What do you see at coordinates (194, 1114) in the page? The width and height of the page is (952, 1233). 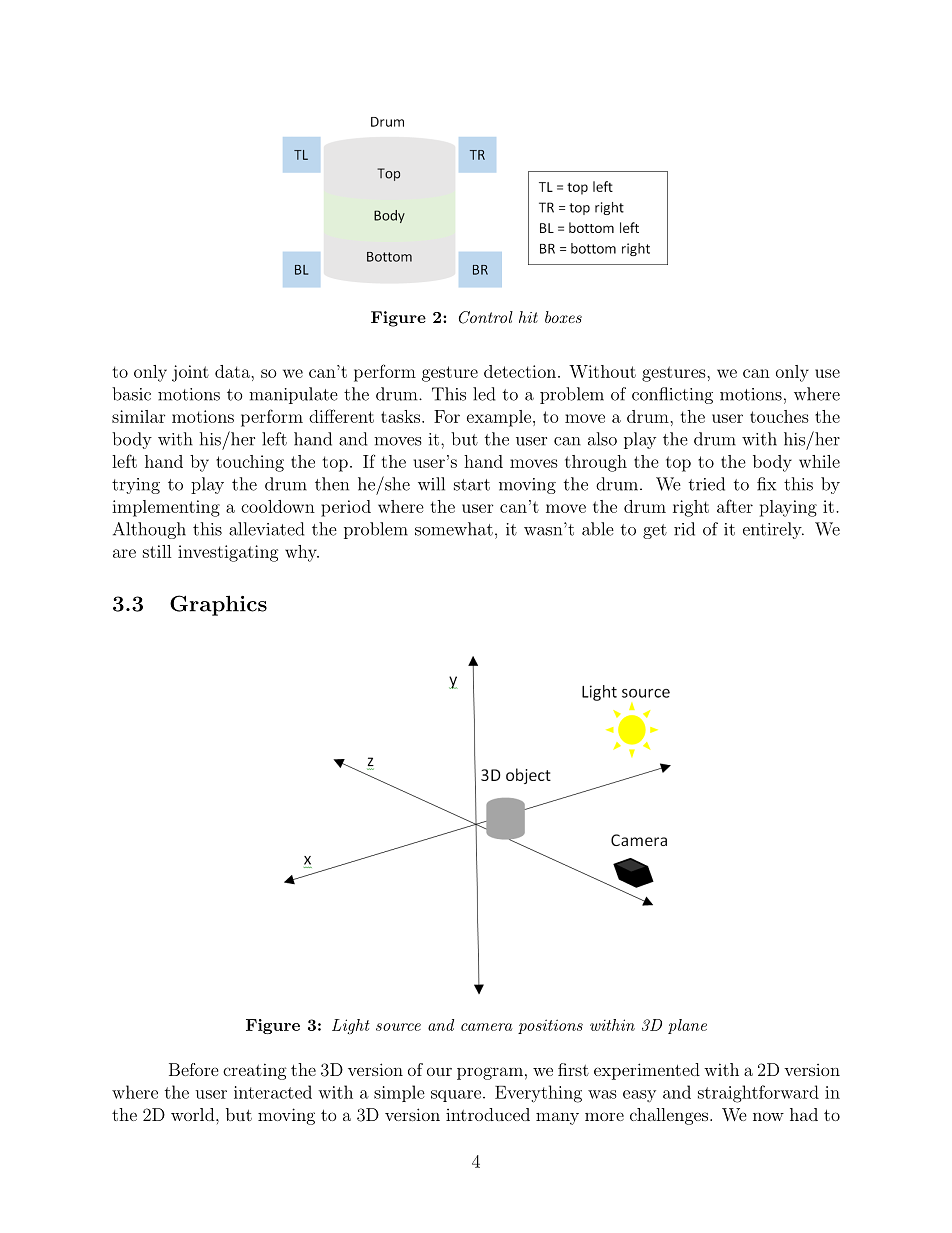 I see `world` at bounding box center [194, 1114].
